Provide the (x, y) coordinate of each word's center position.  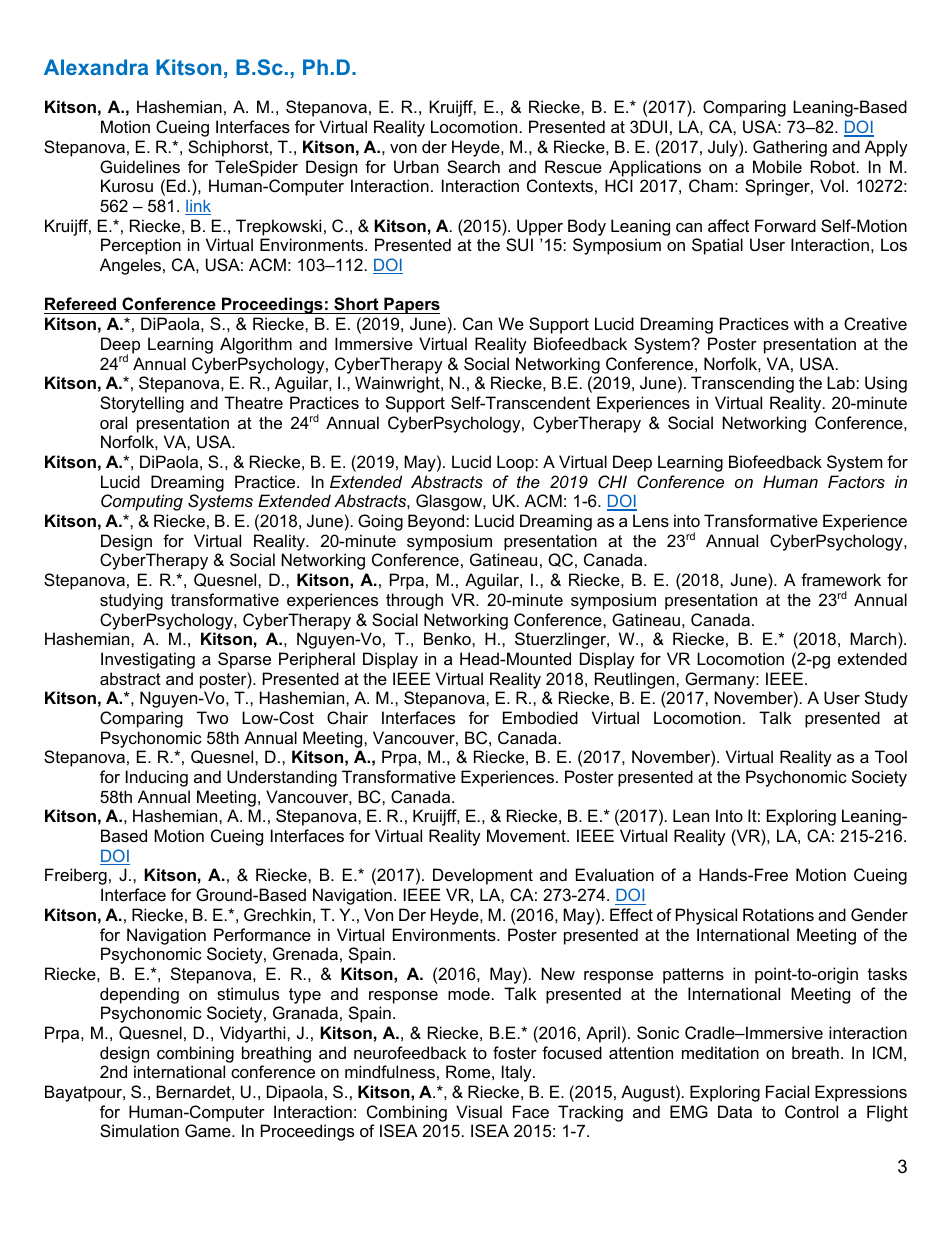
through (414, 601)
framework (841, 579)
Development (483, 876)
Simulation (139, 1130)
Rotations (778, 914)
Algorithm (256, 345)
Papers (411, 305)
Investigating (148, 660)
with (808, 323)
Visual (479, 1111)
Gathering (790, 148)
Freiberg (76, 876)
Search (473, 166)
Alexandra (96, 67)
